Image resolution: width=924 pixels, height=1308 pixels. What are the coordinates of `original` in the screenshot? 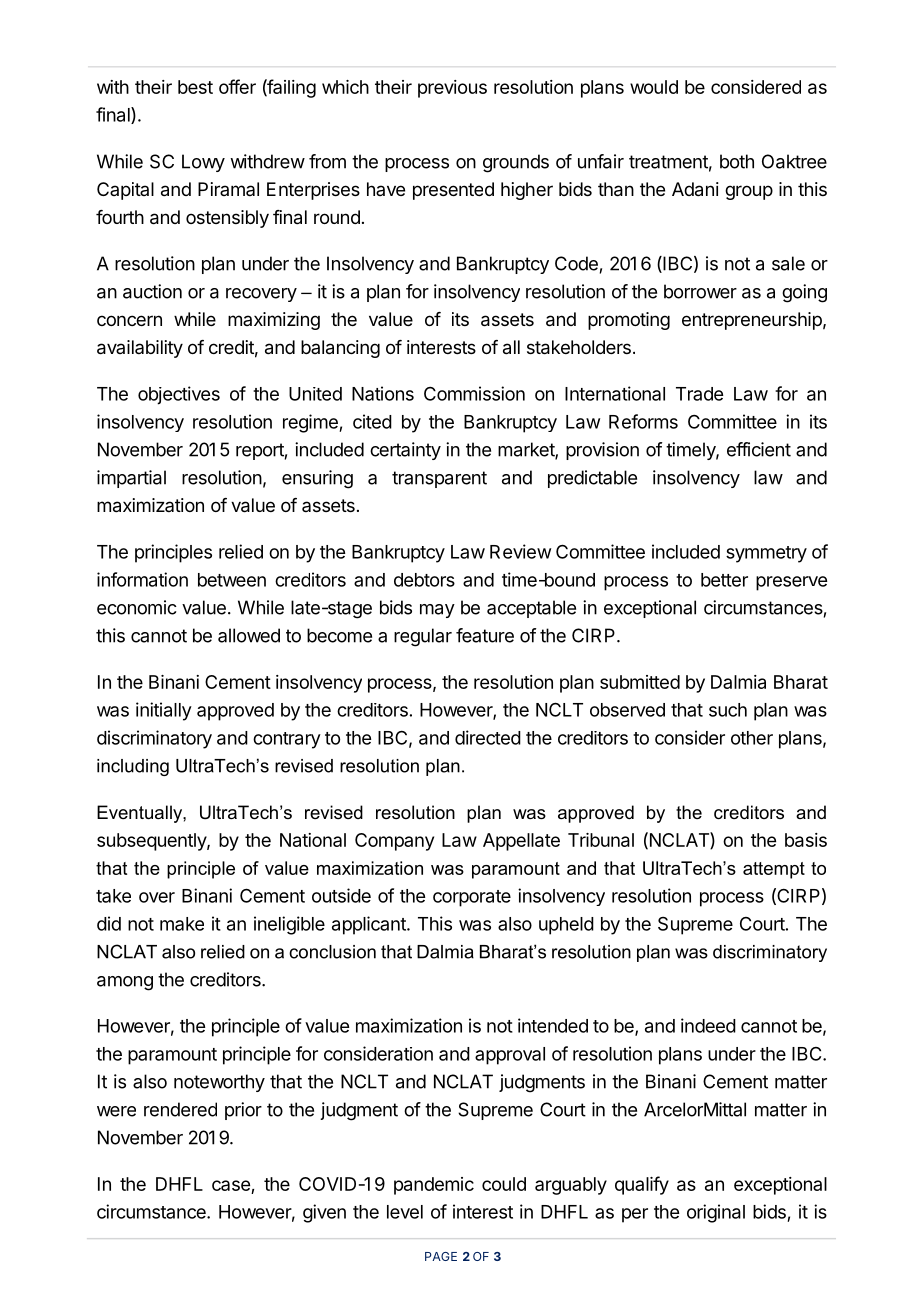 It's located at (716, 1213).
